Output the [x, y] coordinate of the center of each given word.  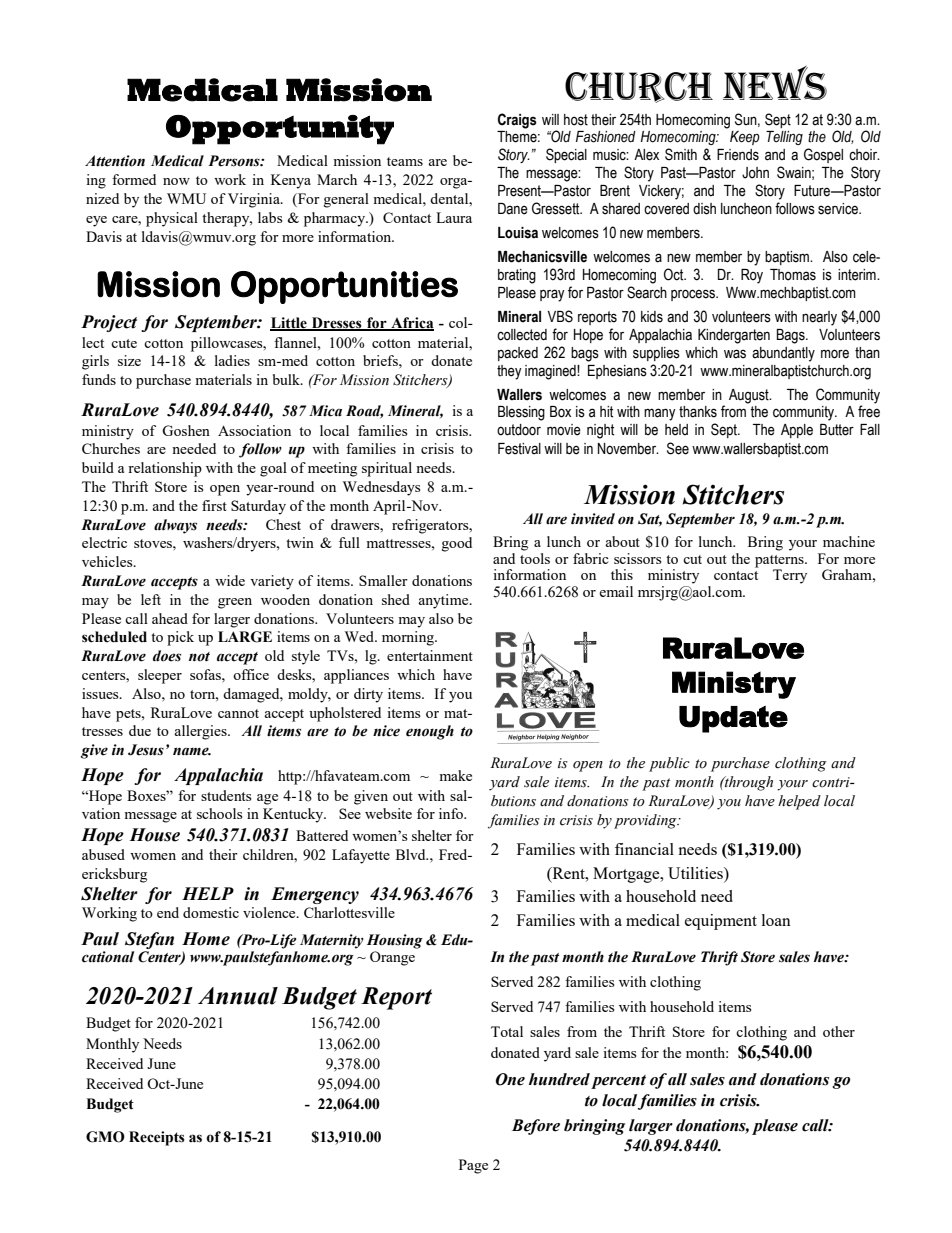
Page [473, 1166]
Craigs [517, 121]
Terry [790, 576]
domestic [211, 912]
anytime [444, 601]
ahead [170, 618]
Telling [784, 138]
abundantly [783, 354]
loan [776, 920]
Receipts [157, 1138]
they [509, 372]
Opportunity [280, 130]
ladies [232, 360]
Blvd [412, 854]
